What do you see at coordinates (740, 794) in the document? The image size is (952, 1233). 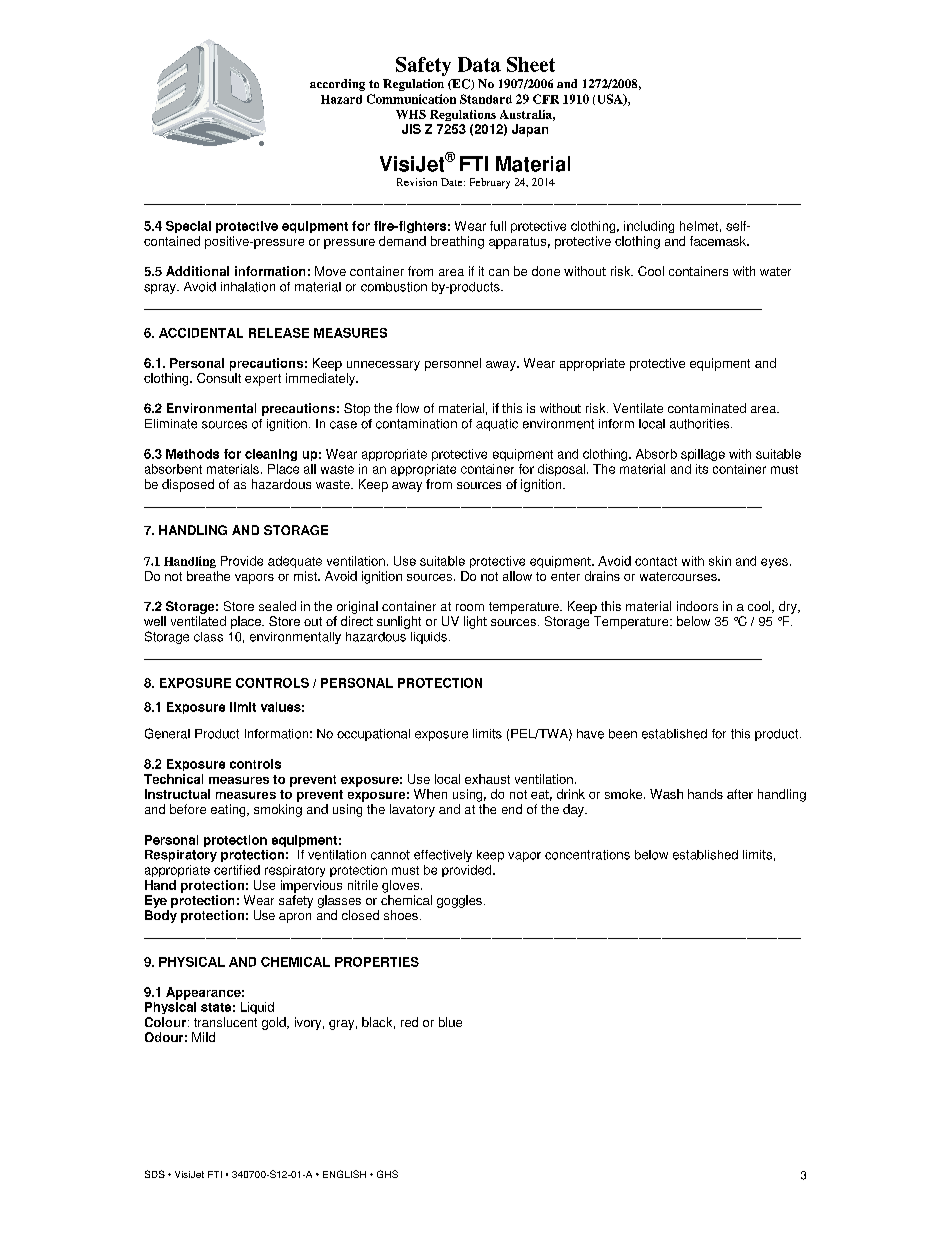 I see `after` at bounding box center [740, 794].
